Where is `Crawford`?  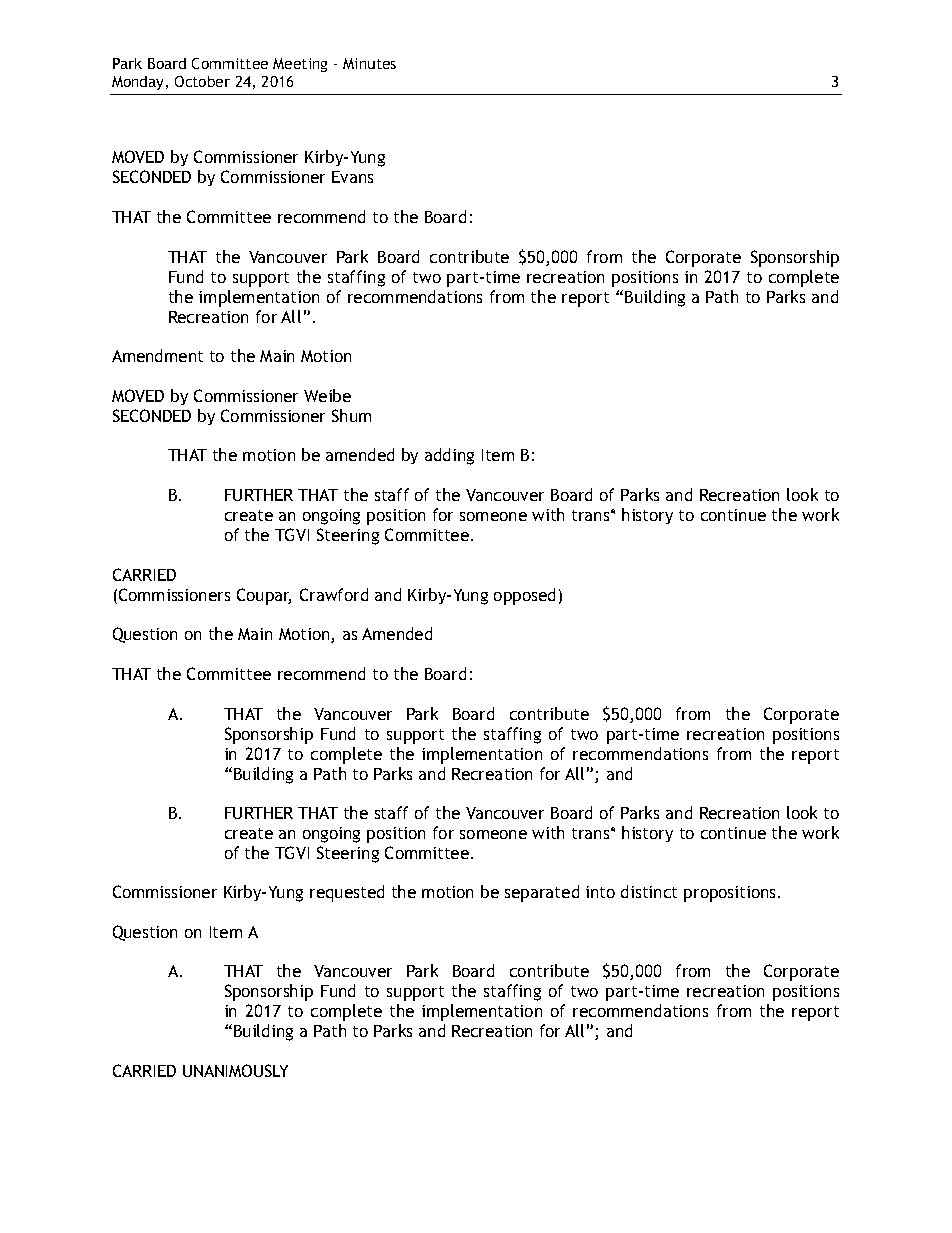 Crawford is located at coordinates (334, 594).
